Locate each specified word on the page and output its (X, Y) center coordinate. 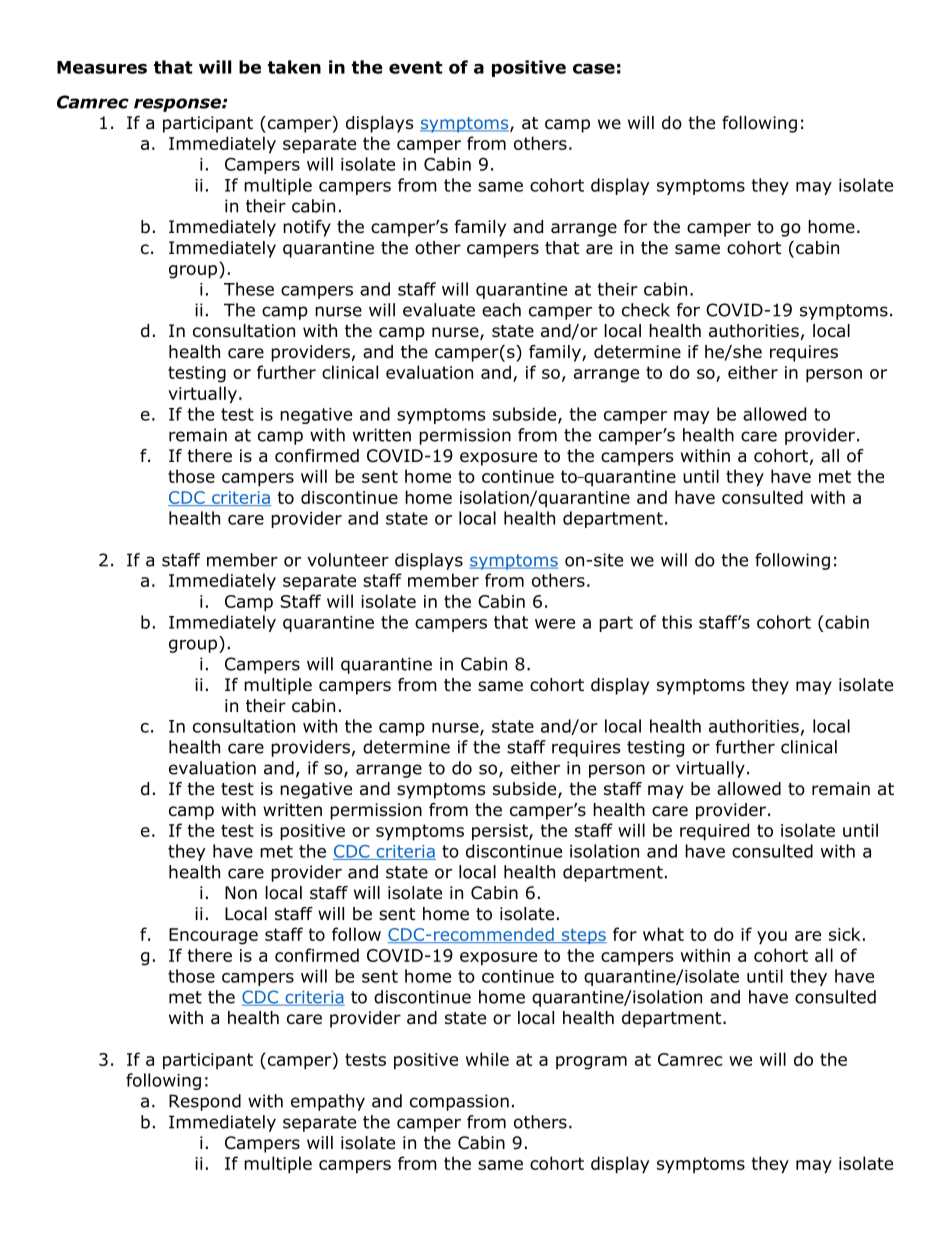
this (677, 622)
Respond (205, 1102)
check (646, 310)
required (714, 832)
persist (501, 832)
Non (241, 893)
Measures (102, 67)
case (594, 68)
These (249, 289)
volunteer (348, 560)
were (555, 624)
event (416, 67)
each (501, 310)
